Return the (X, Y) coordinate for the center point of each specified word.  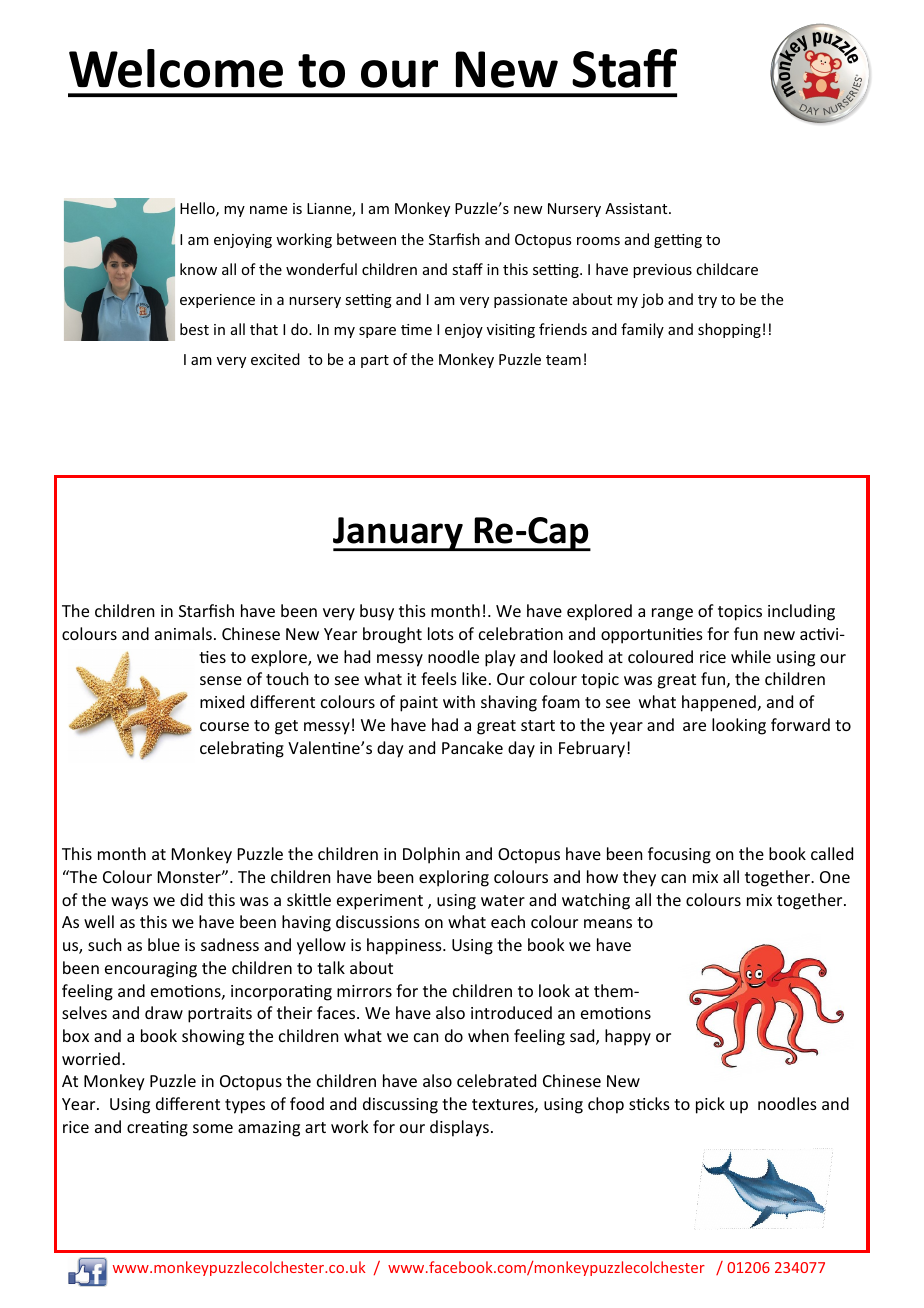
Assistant (637, 208)
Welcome (176, 68)
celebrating (242, 749)
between (366, 239)
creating (157, 1129)
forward (800, 724)
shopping (729, 330)
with (459, 701)
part (375, 361)
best (194, 329)
